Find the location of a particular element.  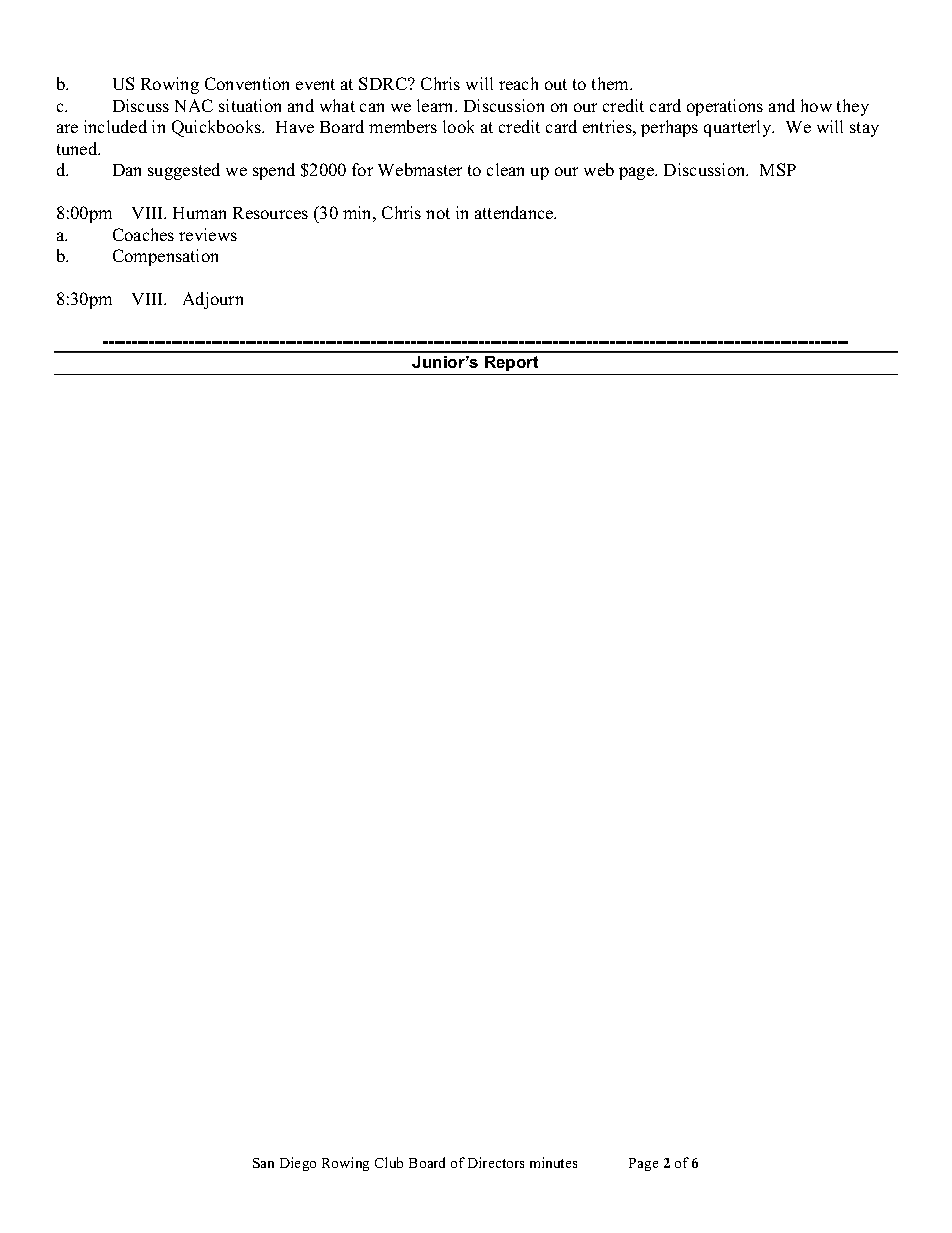

Diego is located at coordinates (298, 1164).
